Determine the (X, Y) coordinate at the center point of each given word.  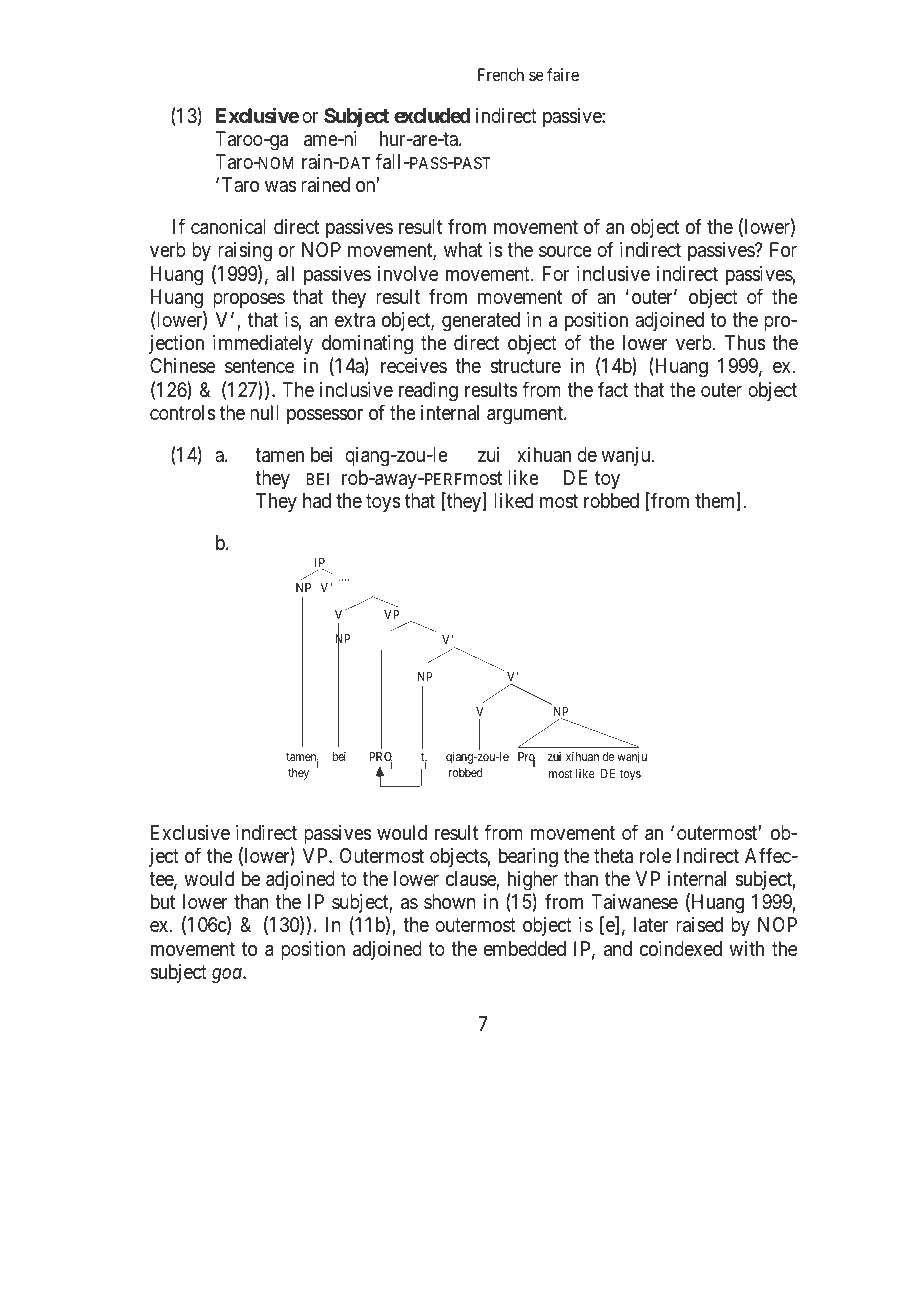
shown (450, 901)
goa (228, 976)
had (317, 501)
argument (526, 415)
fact (613, 389)
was (280, 186)
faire (563, 74)
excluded (432, 115)
